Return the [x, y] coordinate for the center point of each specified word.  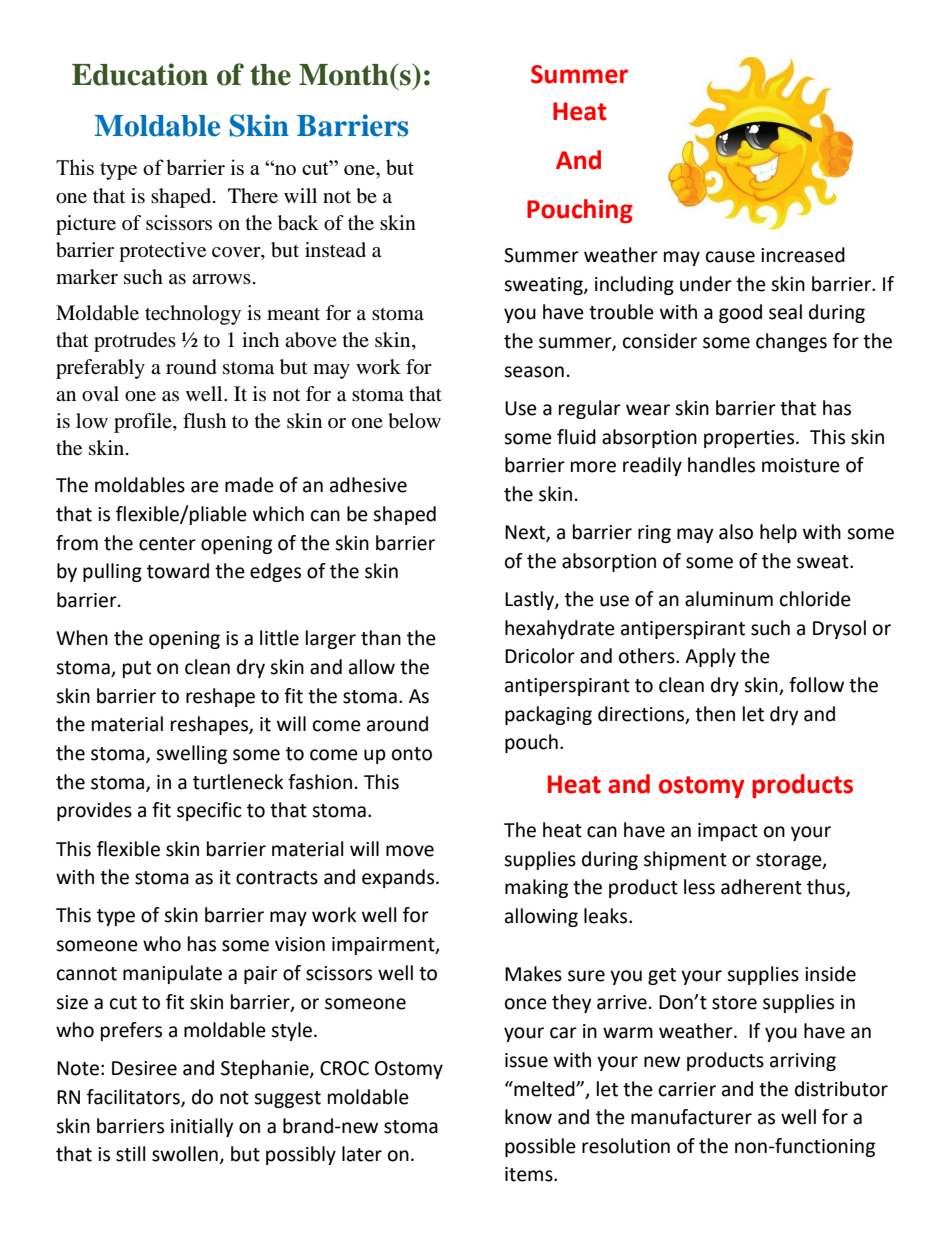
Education [140, 74]
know [528, 1117]
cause [730, 257]
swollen [185, 1154]
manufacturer [691, 1117]
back [298, 223]
